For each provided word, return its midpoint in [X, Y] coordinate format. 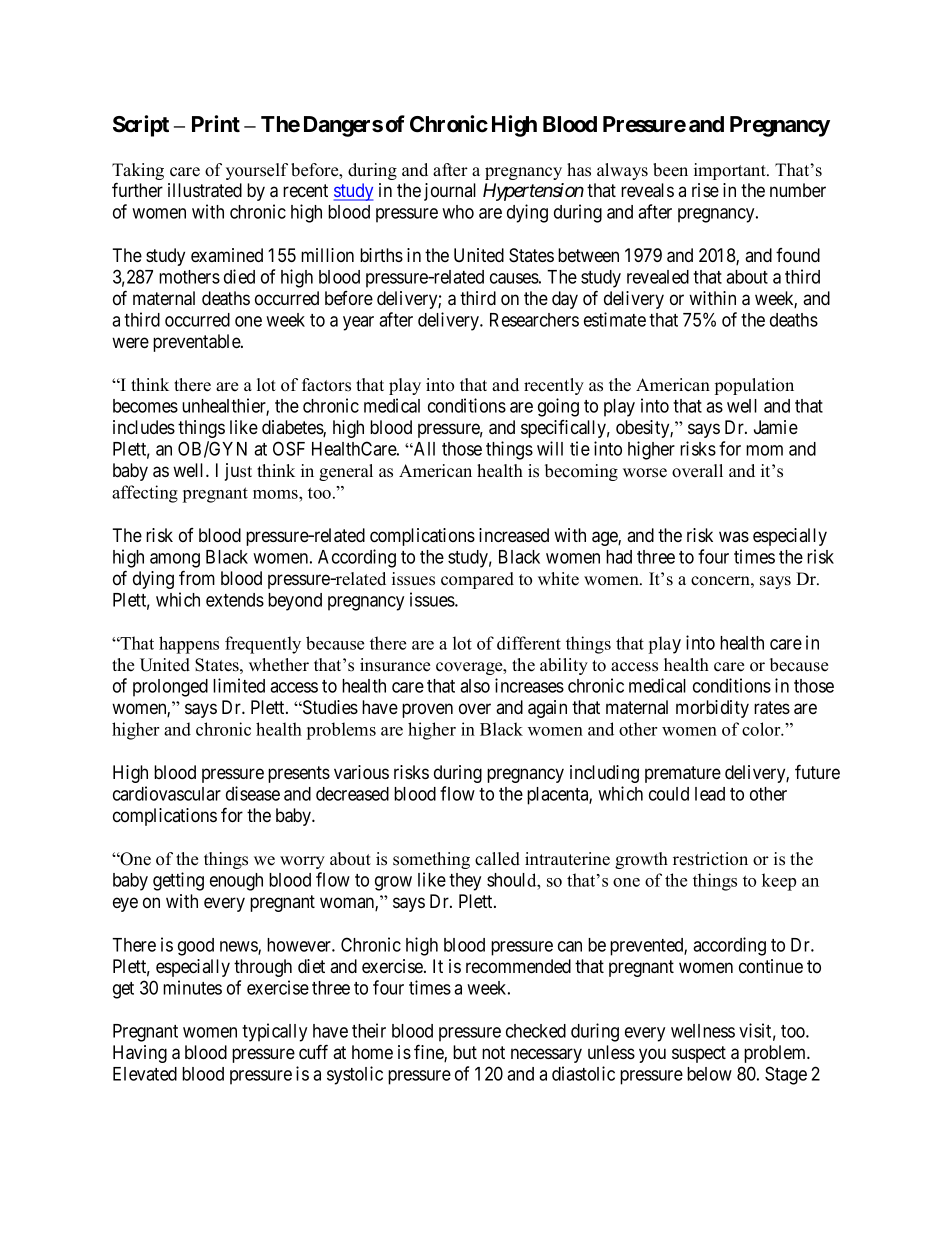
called [497, 859]
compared [477, 580]
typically [274, 1032]
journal [450, 192]
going [558, 407]
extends [235, 600]
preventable [197, 343]
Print [216, 123]
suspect [699, 1054]
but [465, 1052]
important [731, 171]
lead [710, 794]
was [734, 536]
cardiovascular [167, 793]
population [754, 386]
